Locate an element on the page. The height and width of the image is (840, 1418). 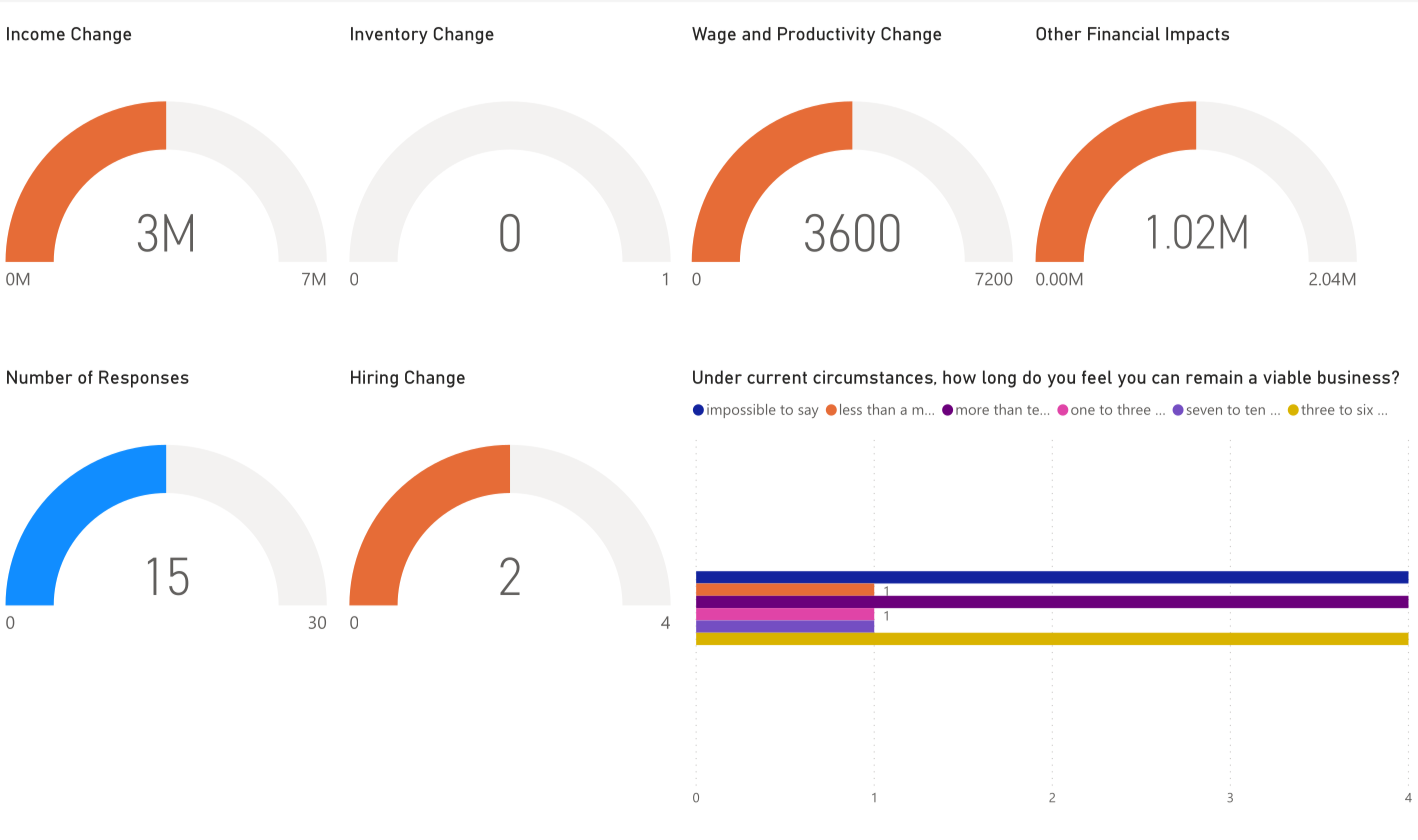
current is located at coordinates (777, 378).
